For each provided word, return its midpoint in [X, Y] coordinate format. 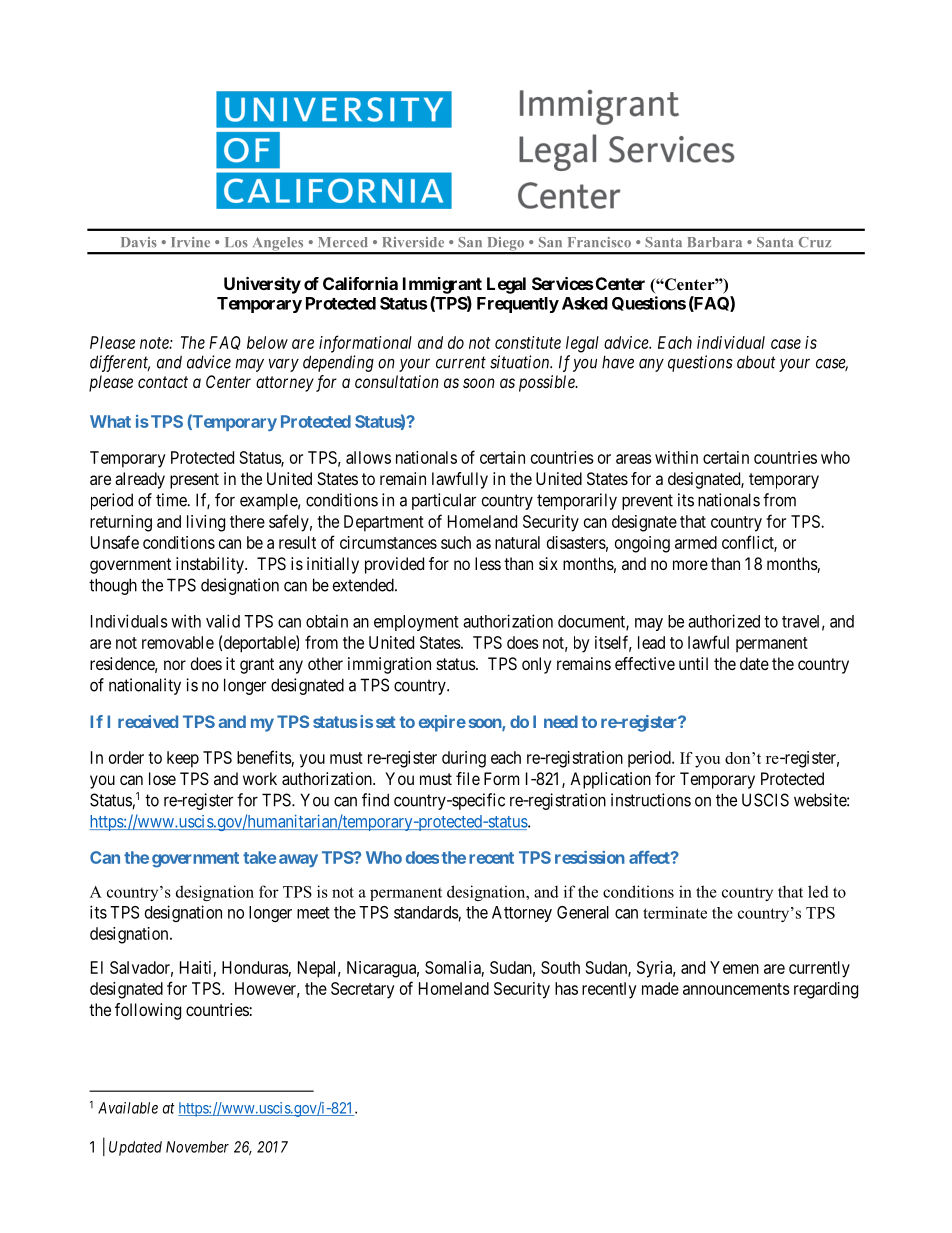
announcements [736, 989]
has [566, 988]
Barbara [715, 242]
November [197, 1147]
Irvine [190, 242]
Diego [505, 245]
